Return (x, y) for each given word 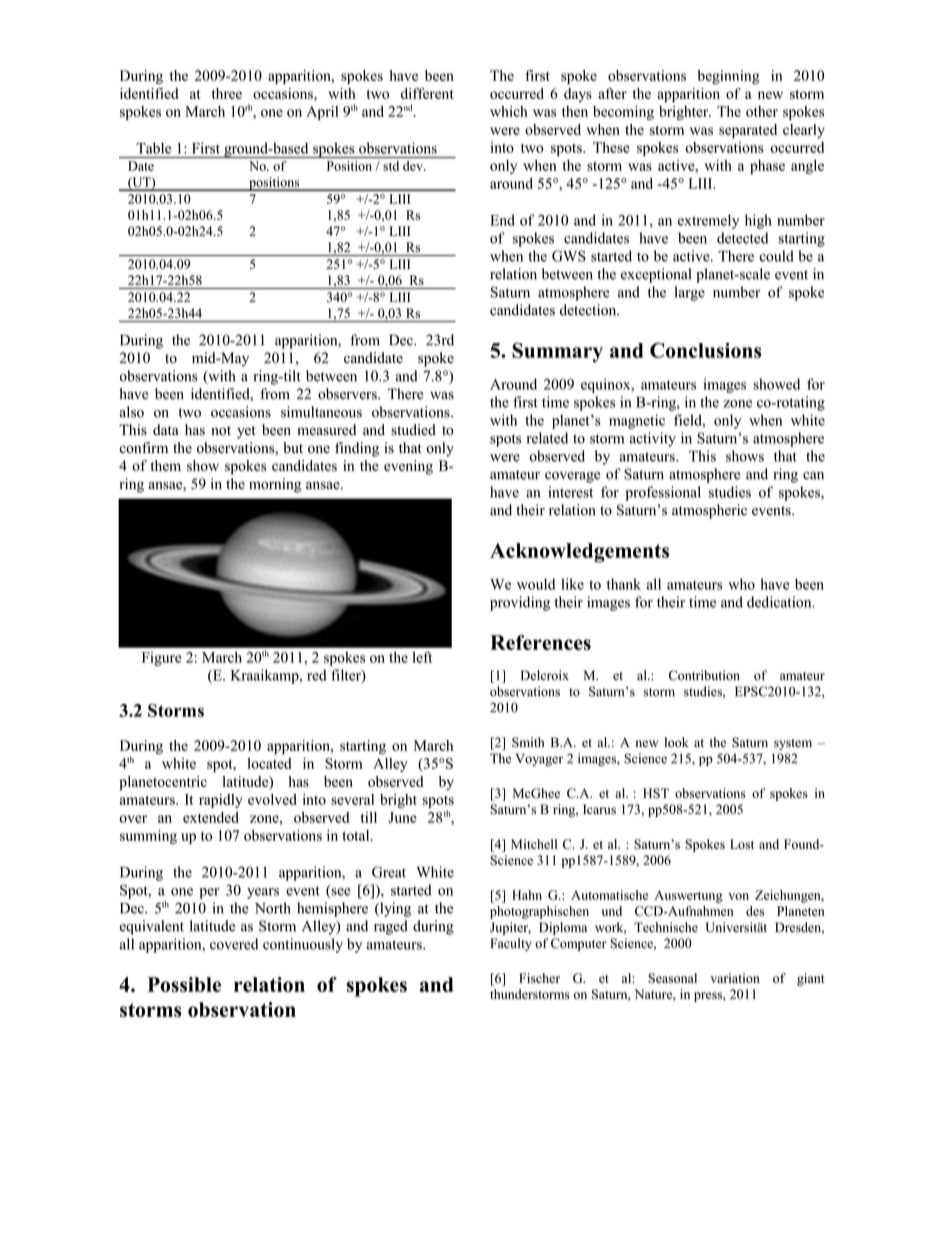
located (269, 763)
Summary (557, 352)
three (227, 93)
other (762, 111)
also (131, 412)
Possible (184, 984)
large (690, 293)
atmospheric (709, 511)
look (677, 742)
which (508, 111)
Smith (528, 742)
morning (275, 485)
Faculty (511, 944)
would (536, 584)
